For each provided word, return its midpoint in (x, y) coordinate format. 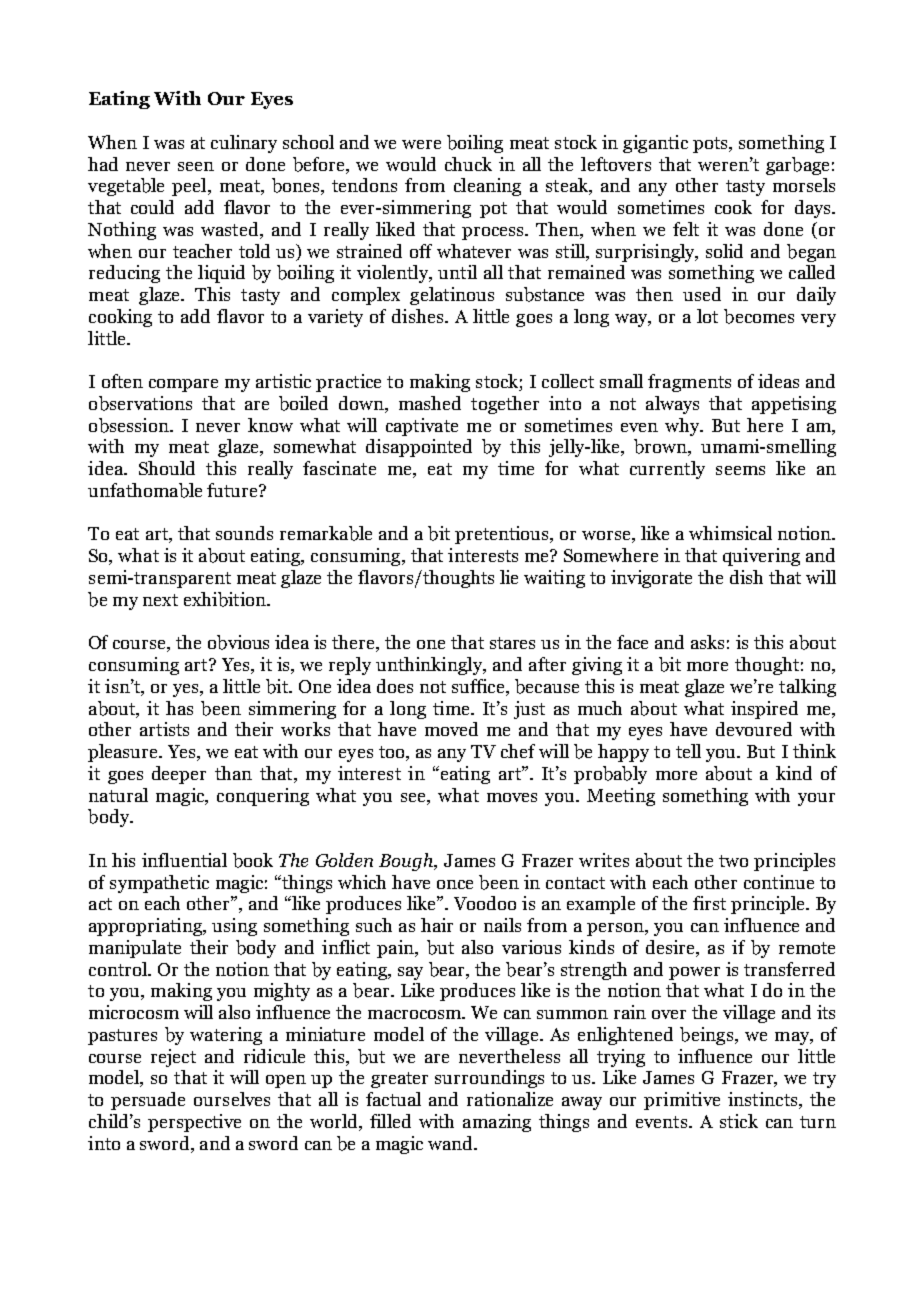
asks (707, 642)
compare (183, 385)
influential (184, 860)
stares (512, 643)
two (733, 861)
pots (711, 145)
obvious (238, 642)
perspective (194, 1123)
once (455, 884)
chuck (468, 164)
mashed (430, 403)
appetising (794, 405)
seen (196, 166)
